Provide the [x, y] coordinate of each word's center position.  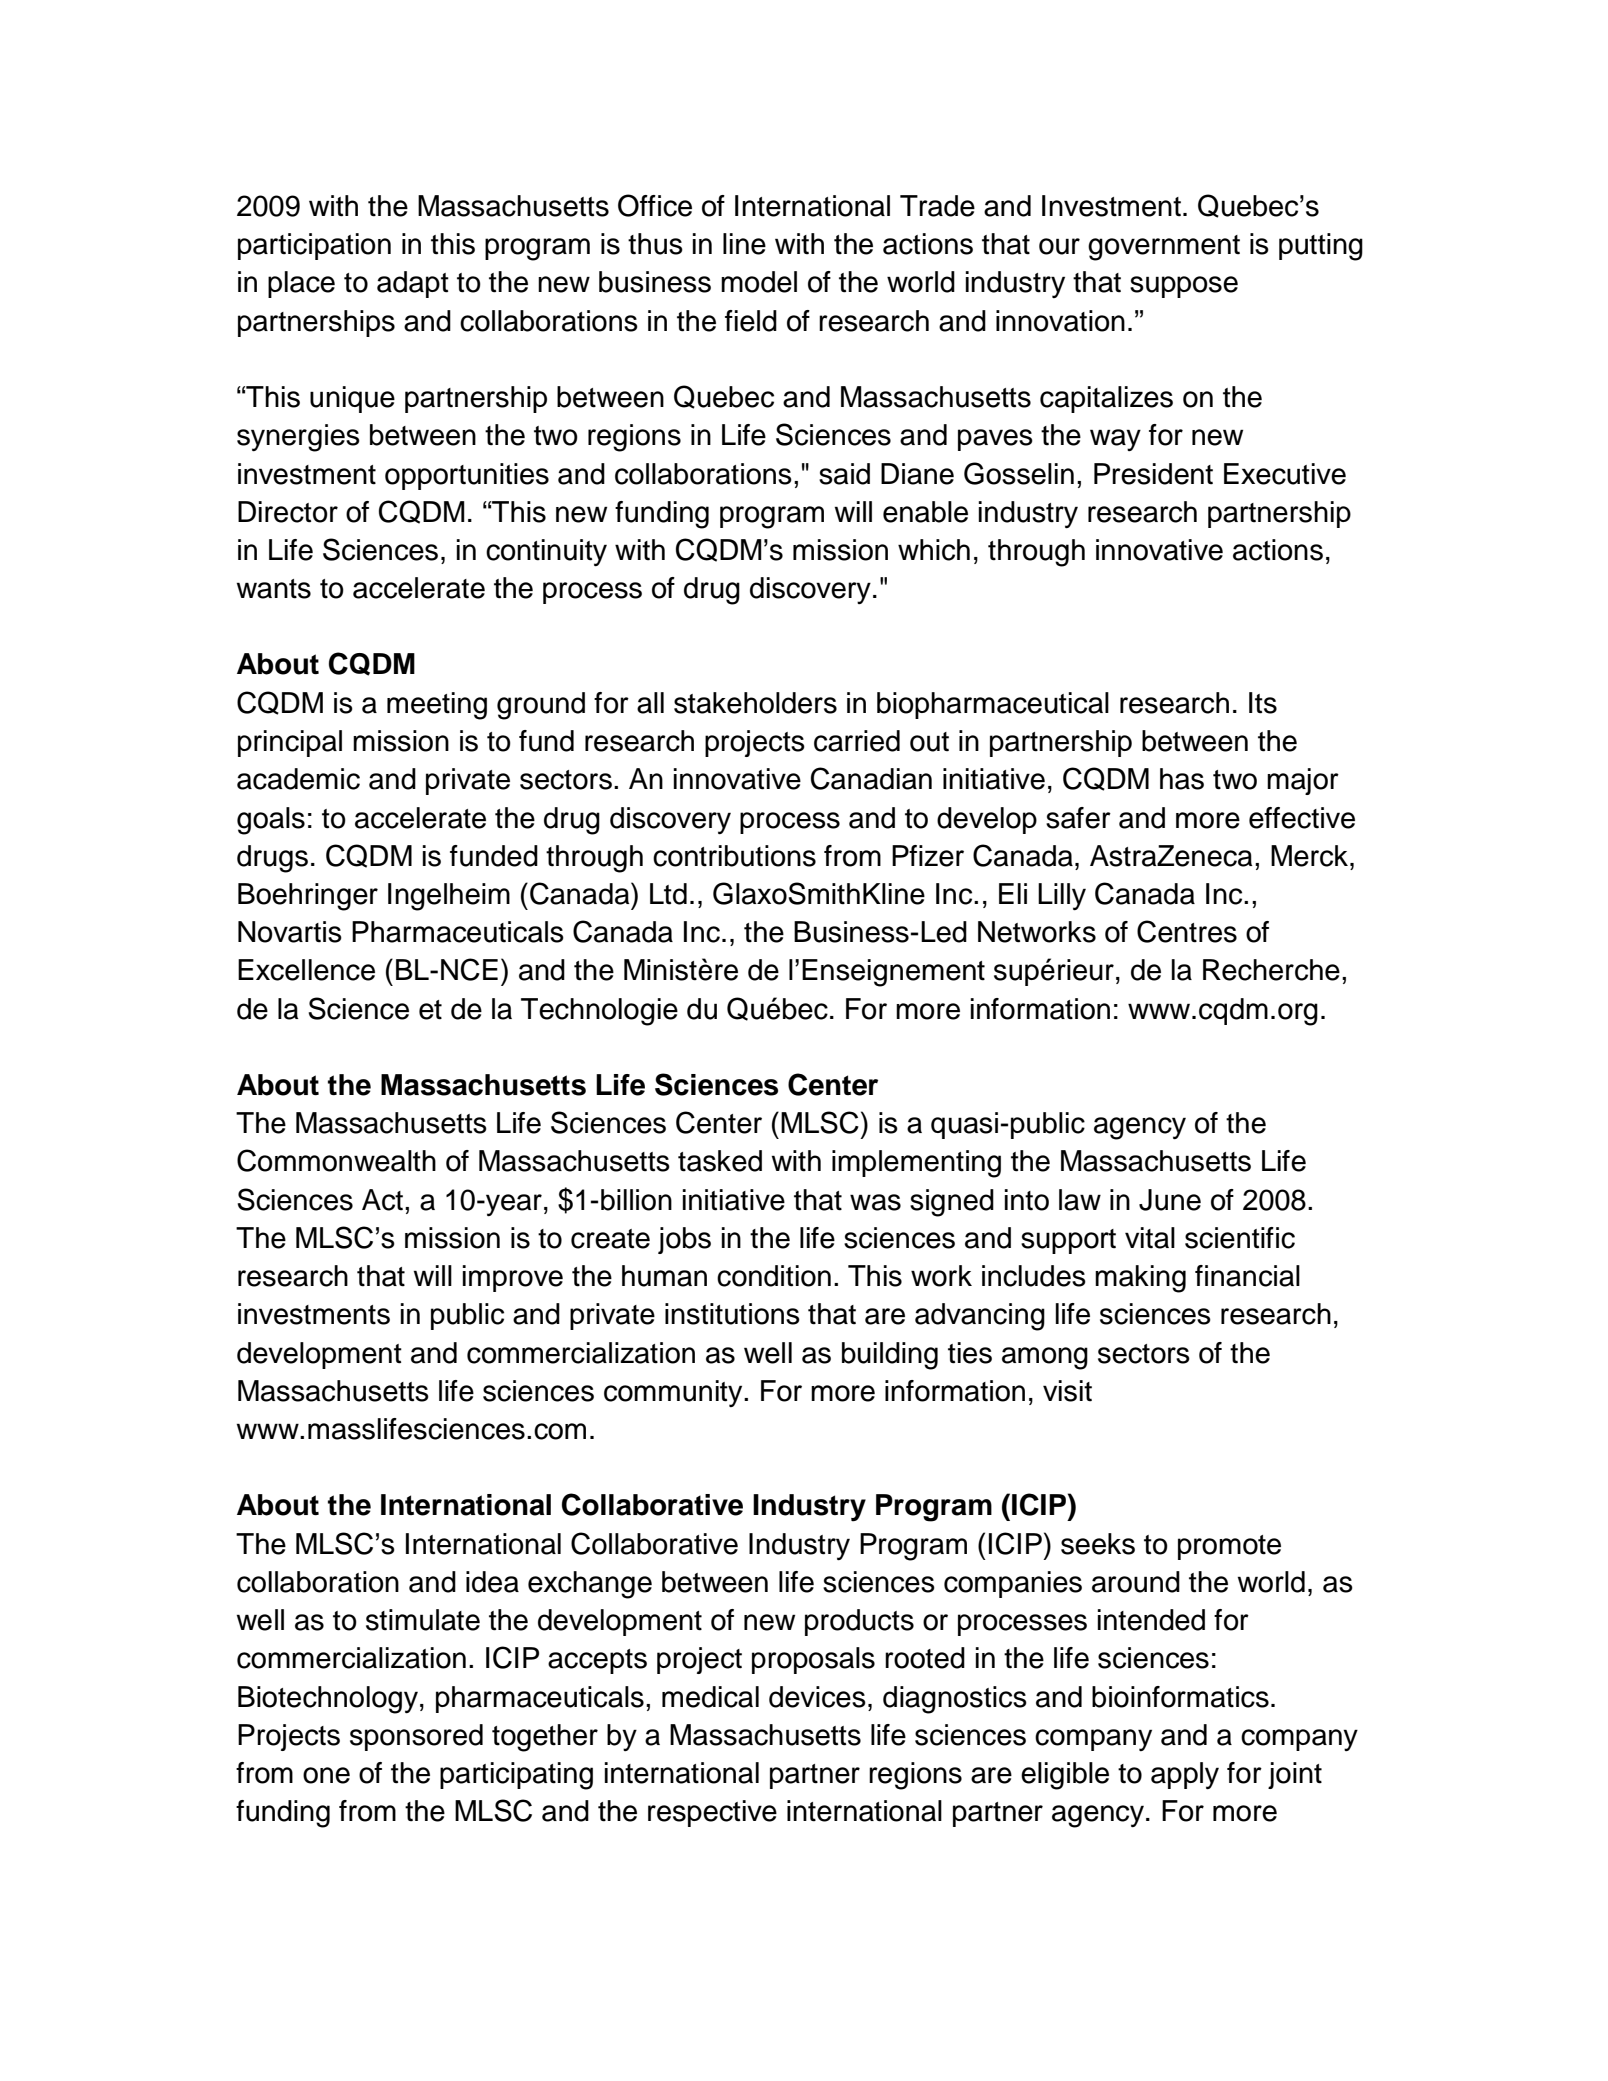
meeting [437, 706]
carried [857, 741]
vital [1150, 1238]
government [1164, 248]
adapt [413, 284]
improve [513, 1278]
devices [817, 1697]
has [1182, 779]
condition [774, 1276]
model [759, 282]
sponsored [416, 1737]
